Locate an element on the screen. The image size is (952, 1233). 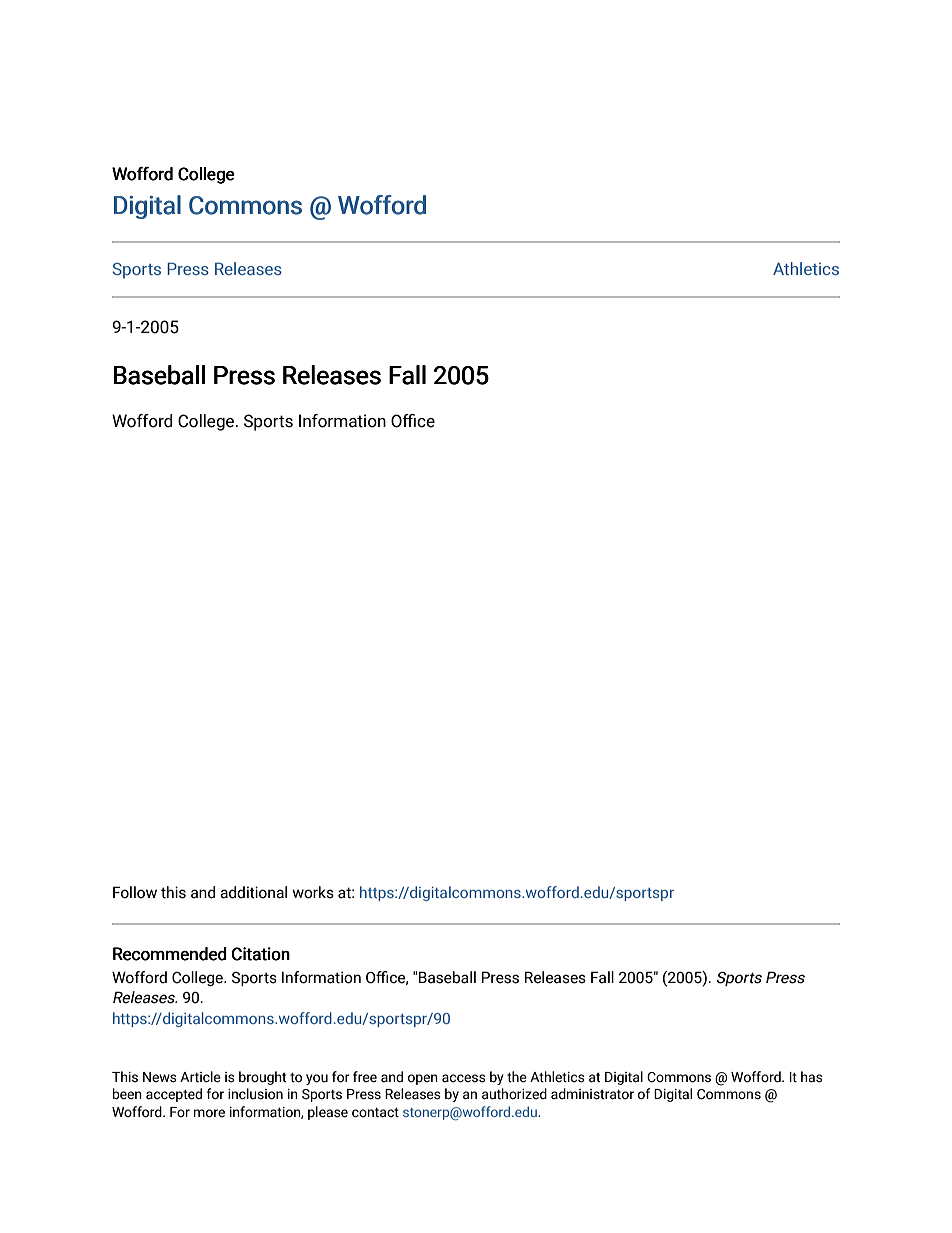
more is located at coordinates (209, 1113).
